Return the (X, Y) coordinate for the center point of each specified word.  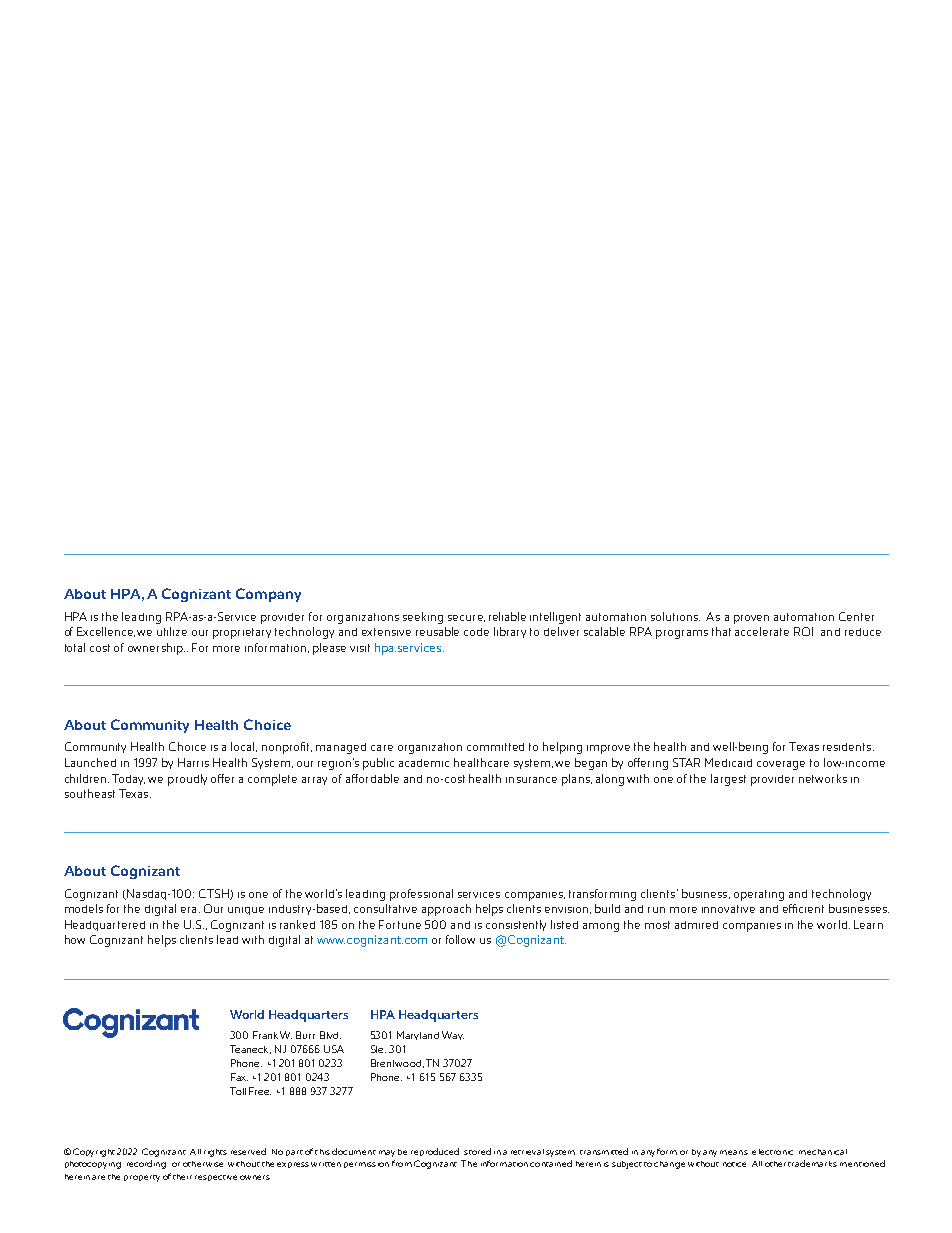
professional (421, 895)
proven (751, 619)
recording (146, 1164)
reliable (507, 616)
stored (477, 1151)
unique (246, 911)
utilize (172, 631)
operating (759, 895)
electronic (772, 1152)
